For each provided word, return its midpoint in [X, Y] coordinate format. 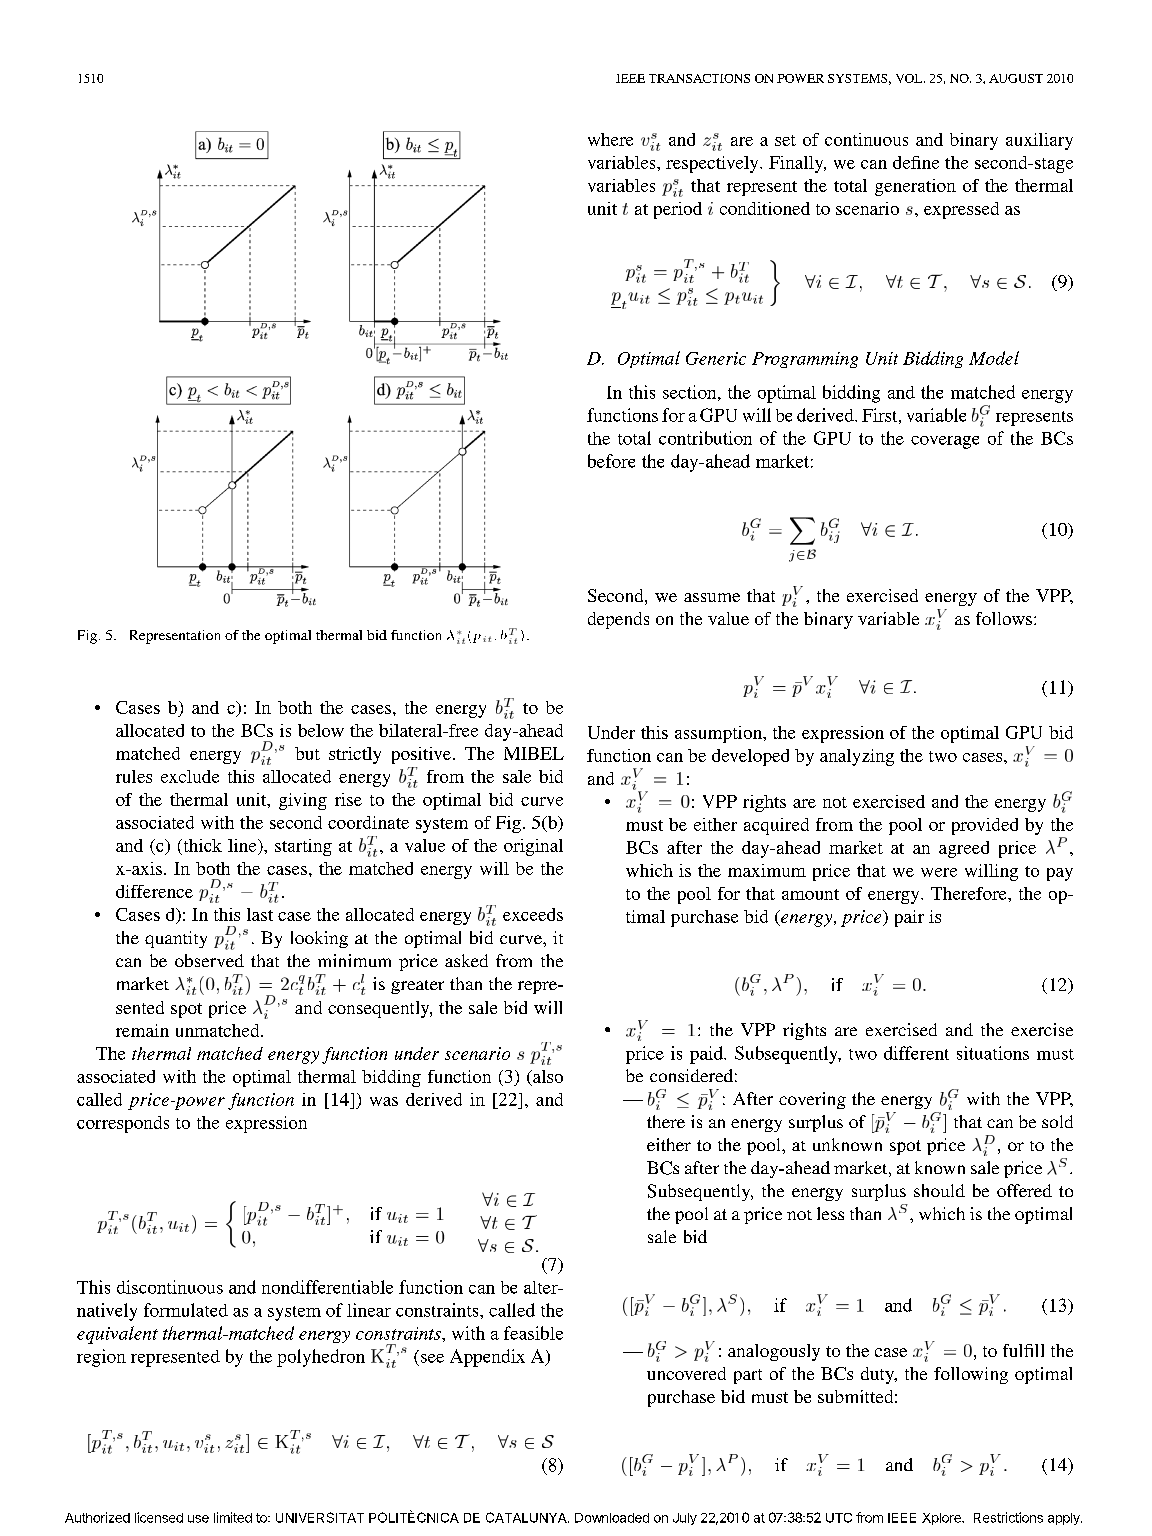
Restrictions [1008, 1517]
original [533, 847]
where [610, 139]
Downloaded [612, 1518]
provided [985, 826]
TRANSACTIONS [699, 78]
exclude [190, 776]
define [916, 162]
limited [233, 1517]
